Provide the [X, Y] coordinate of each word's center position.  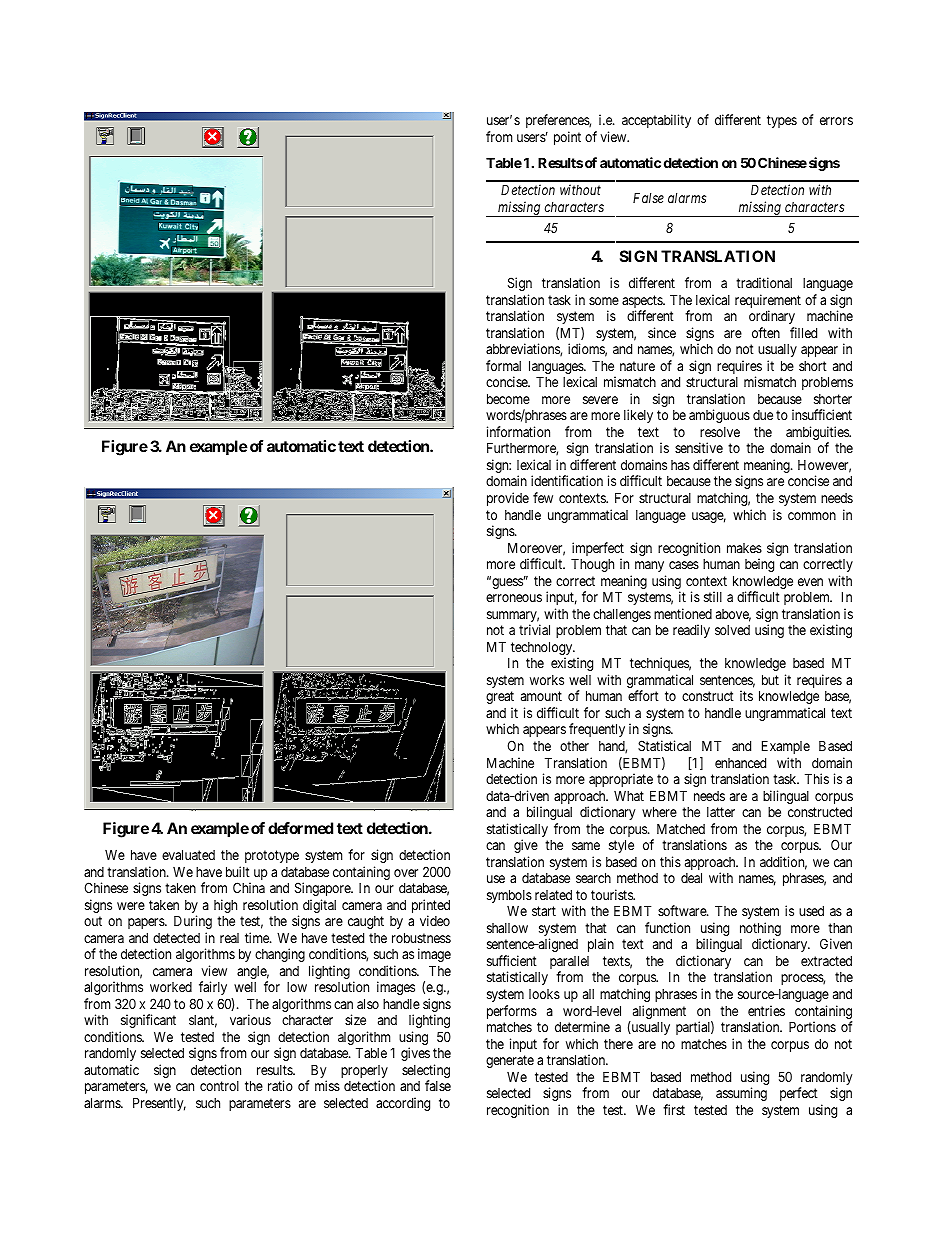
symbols [509, 896]
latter [721, 812]
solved [732, 630]
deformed [300, 828]
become [508, 398]
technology [543, 649]
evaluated [188, 854]
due [763, 415]
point [567, 138]
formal [503, 365]
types [782, 121]
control [219, 1086]
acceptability [656, 121]
